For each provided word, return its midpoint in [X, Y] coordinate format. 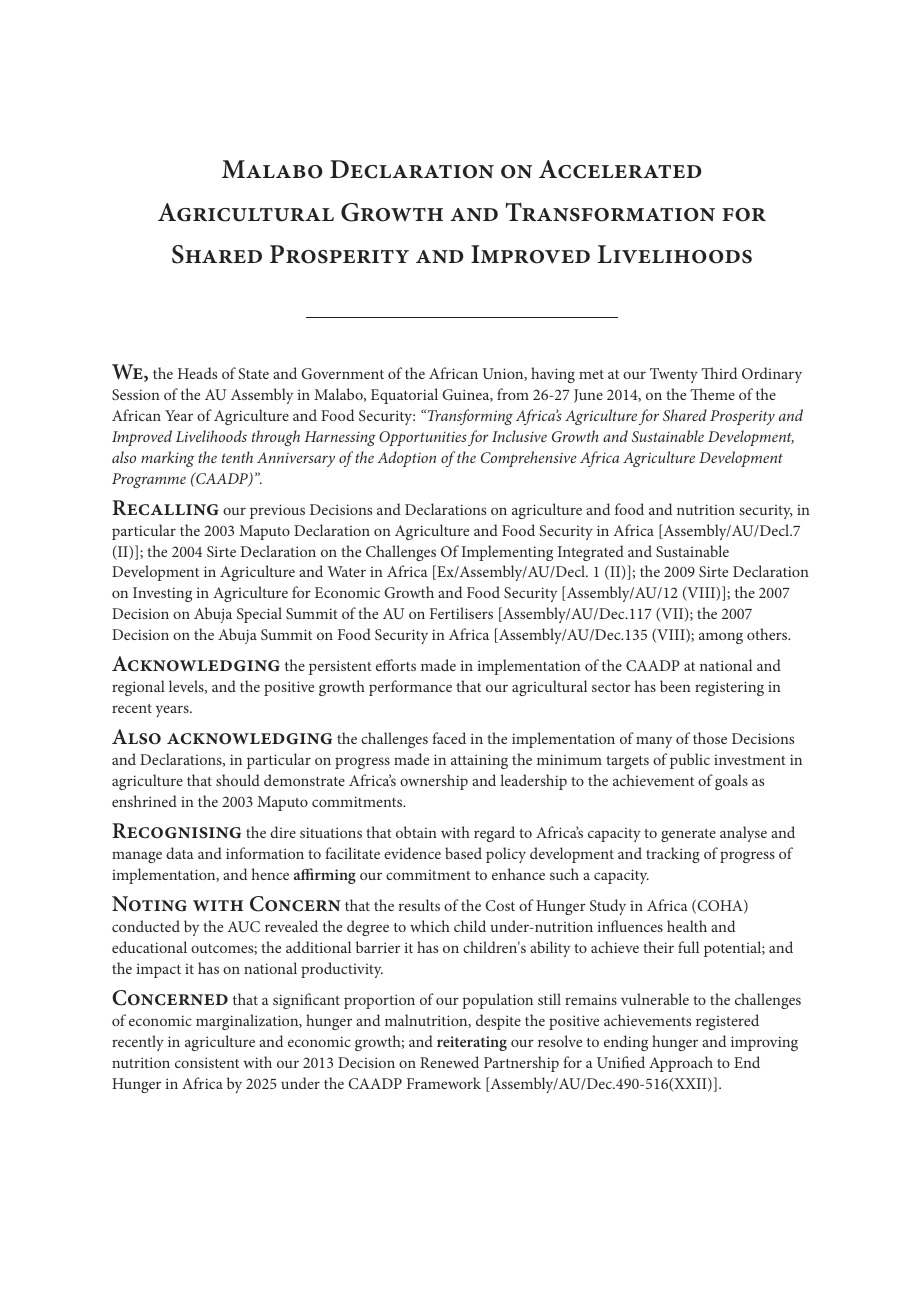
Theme [712, 394]
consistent [207, 1062]
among [721, 638]
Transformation [610, 212]
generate [688, 835]
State [253, 373]
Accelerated [620, 169]
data [180, 853]
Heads [197, 373]
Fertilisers [461, 613]
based [463, 853]
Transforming [469, 417]
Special [259, 615]
